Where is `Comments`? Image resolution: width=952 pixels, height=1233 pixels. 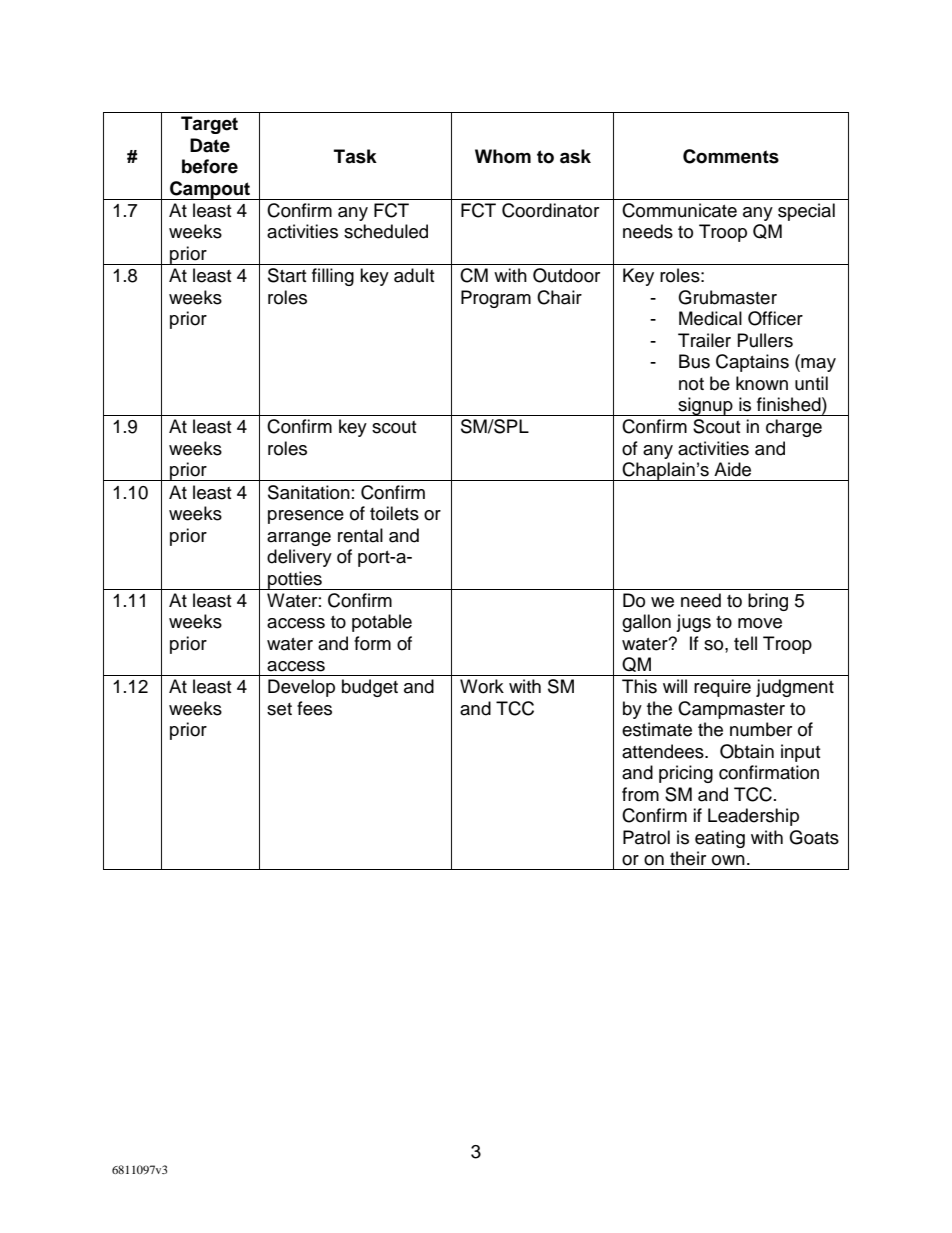 Comments is located at coordinates (731, 156).
